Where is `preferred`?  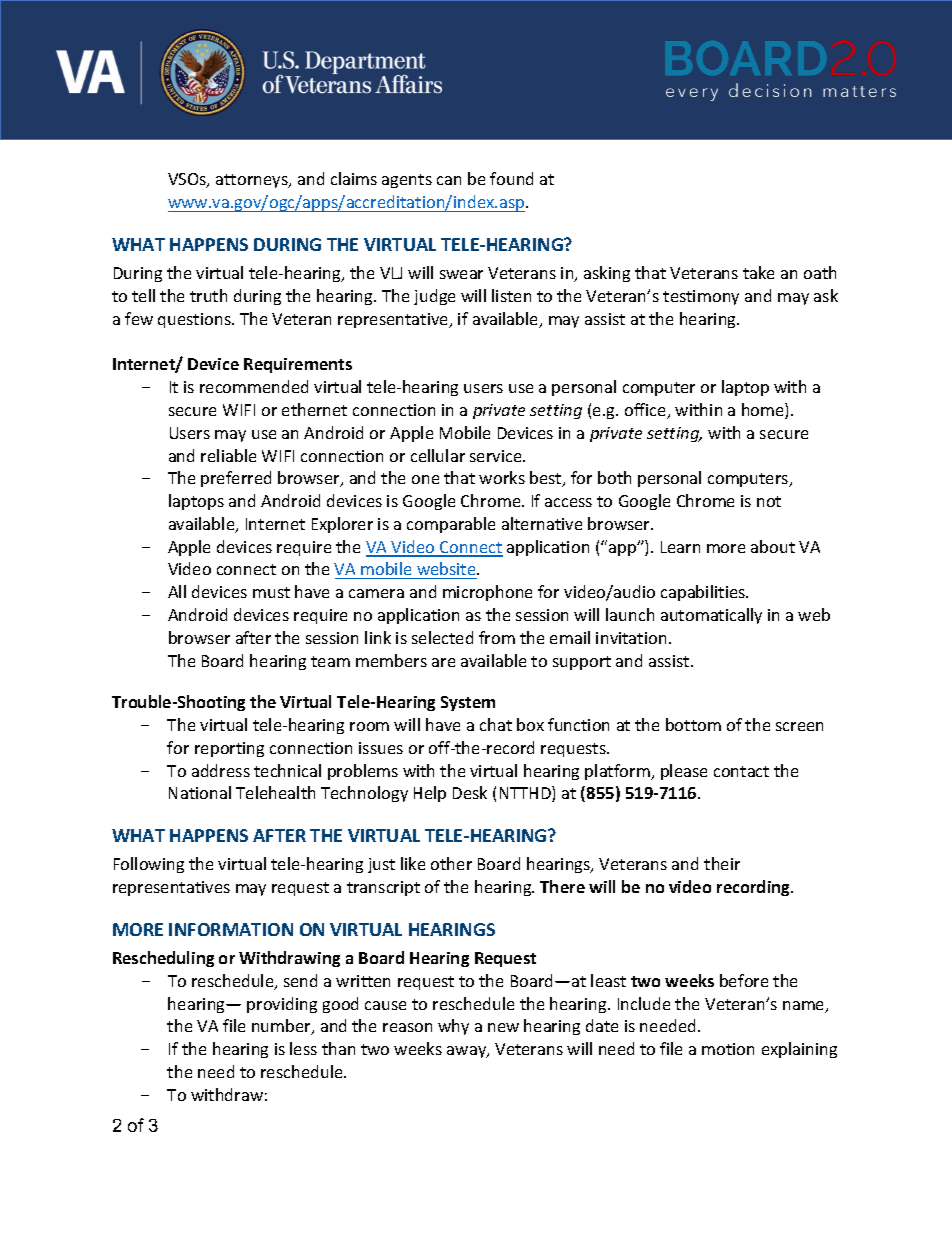
preferred is located at coordinates (236, 479).
